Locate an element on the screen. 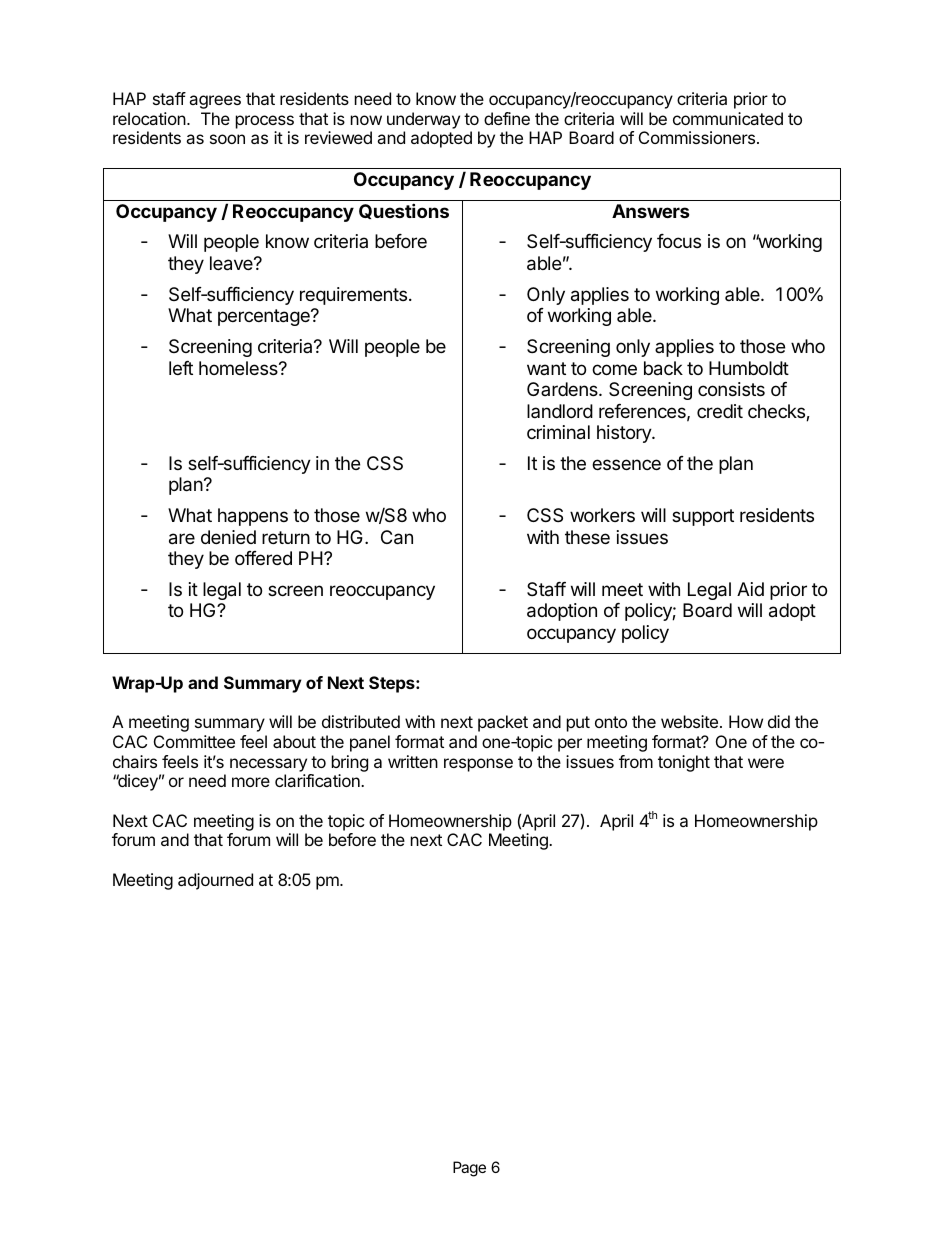  Page is located at coordinates (469, 1169).
